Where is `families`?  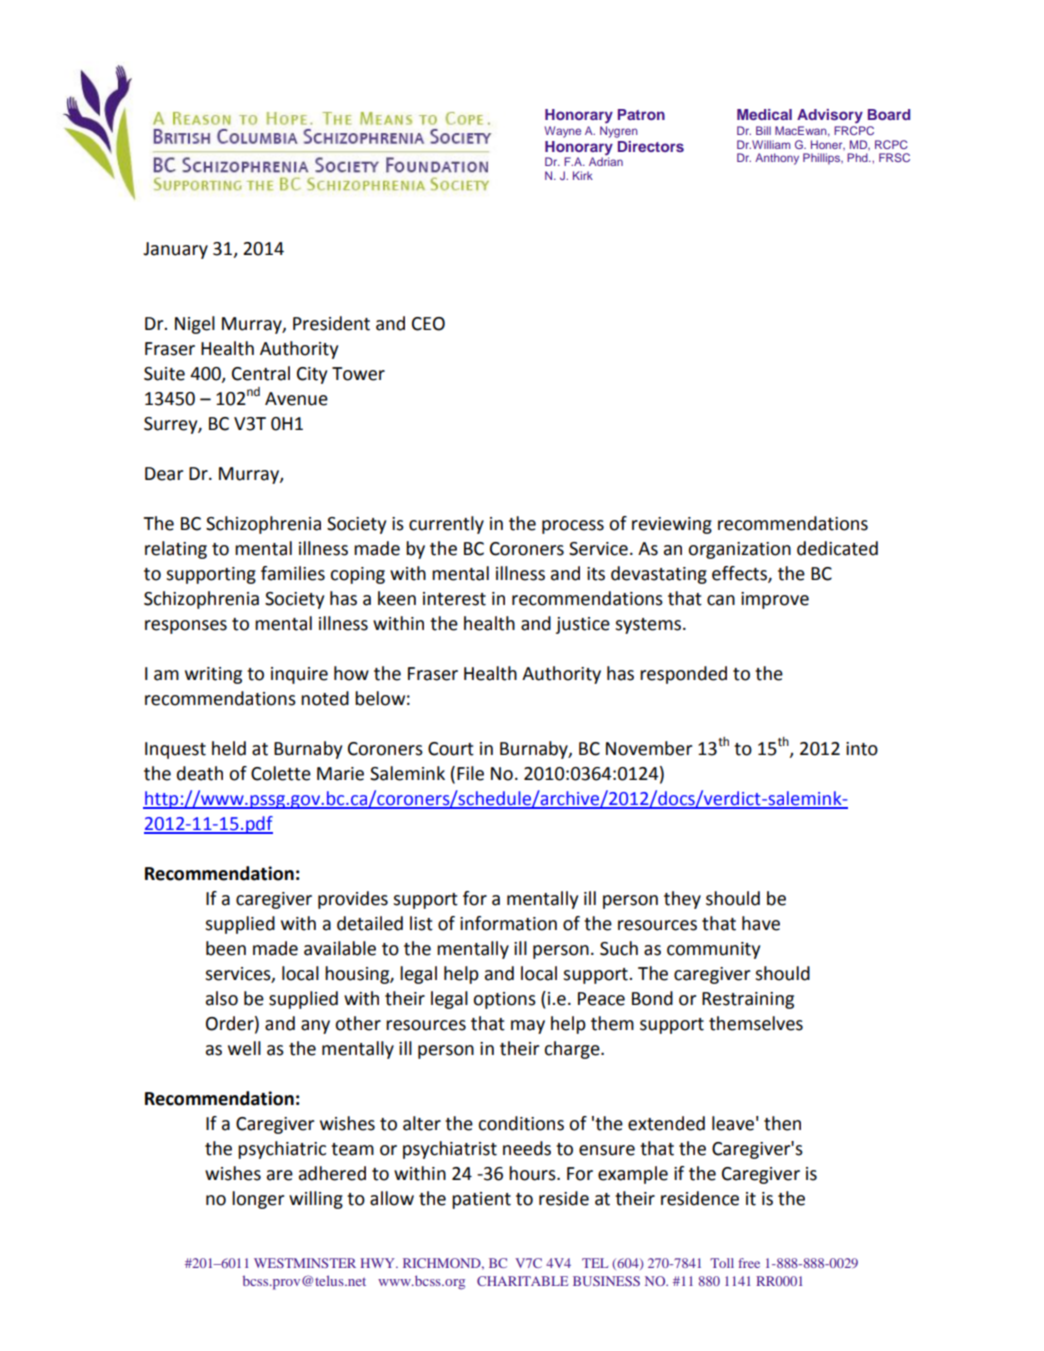 families is located at coordinates (293, 573).
